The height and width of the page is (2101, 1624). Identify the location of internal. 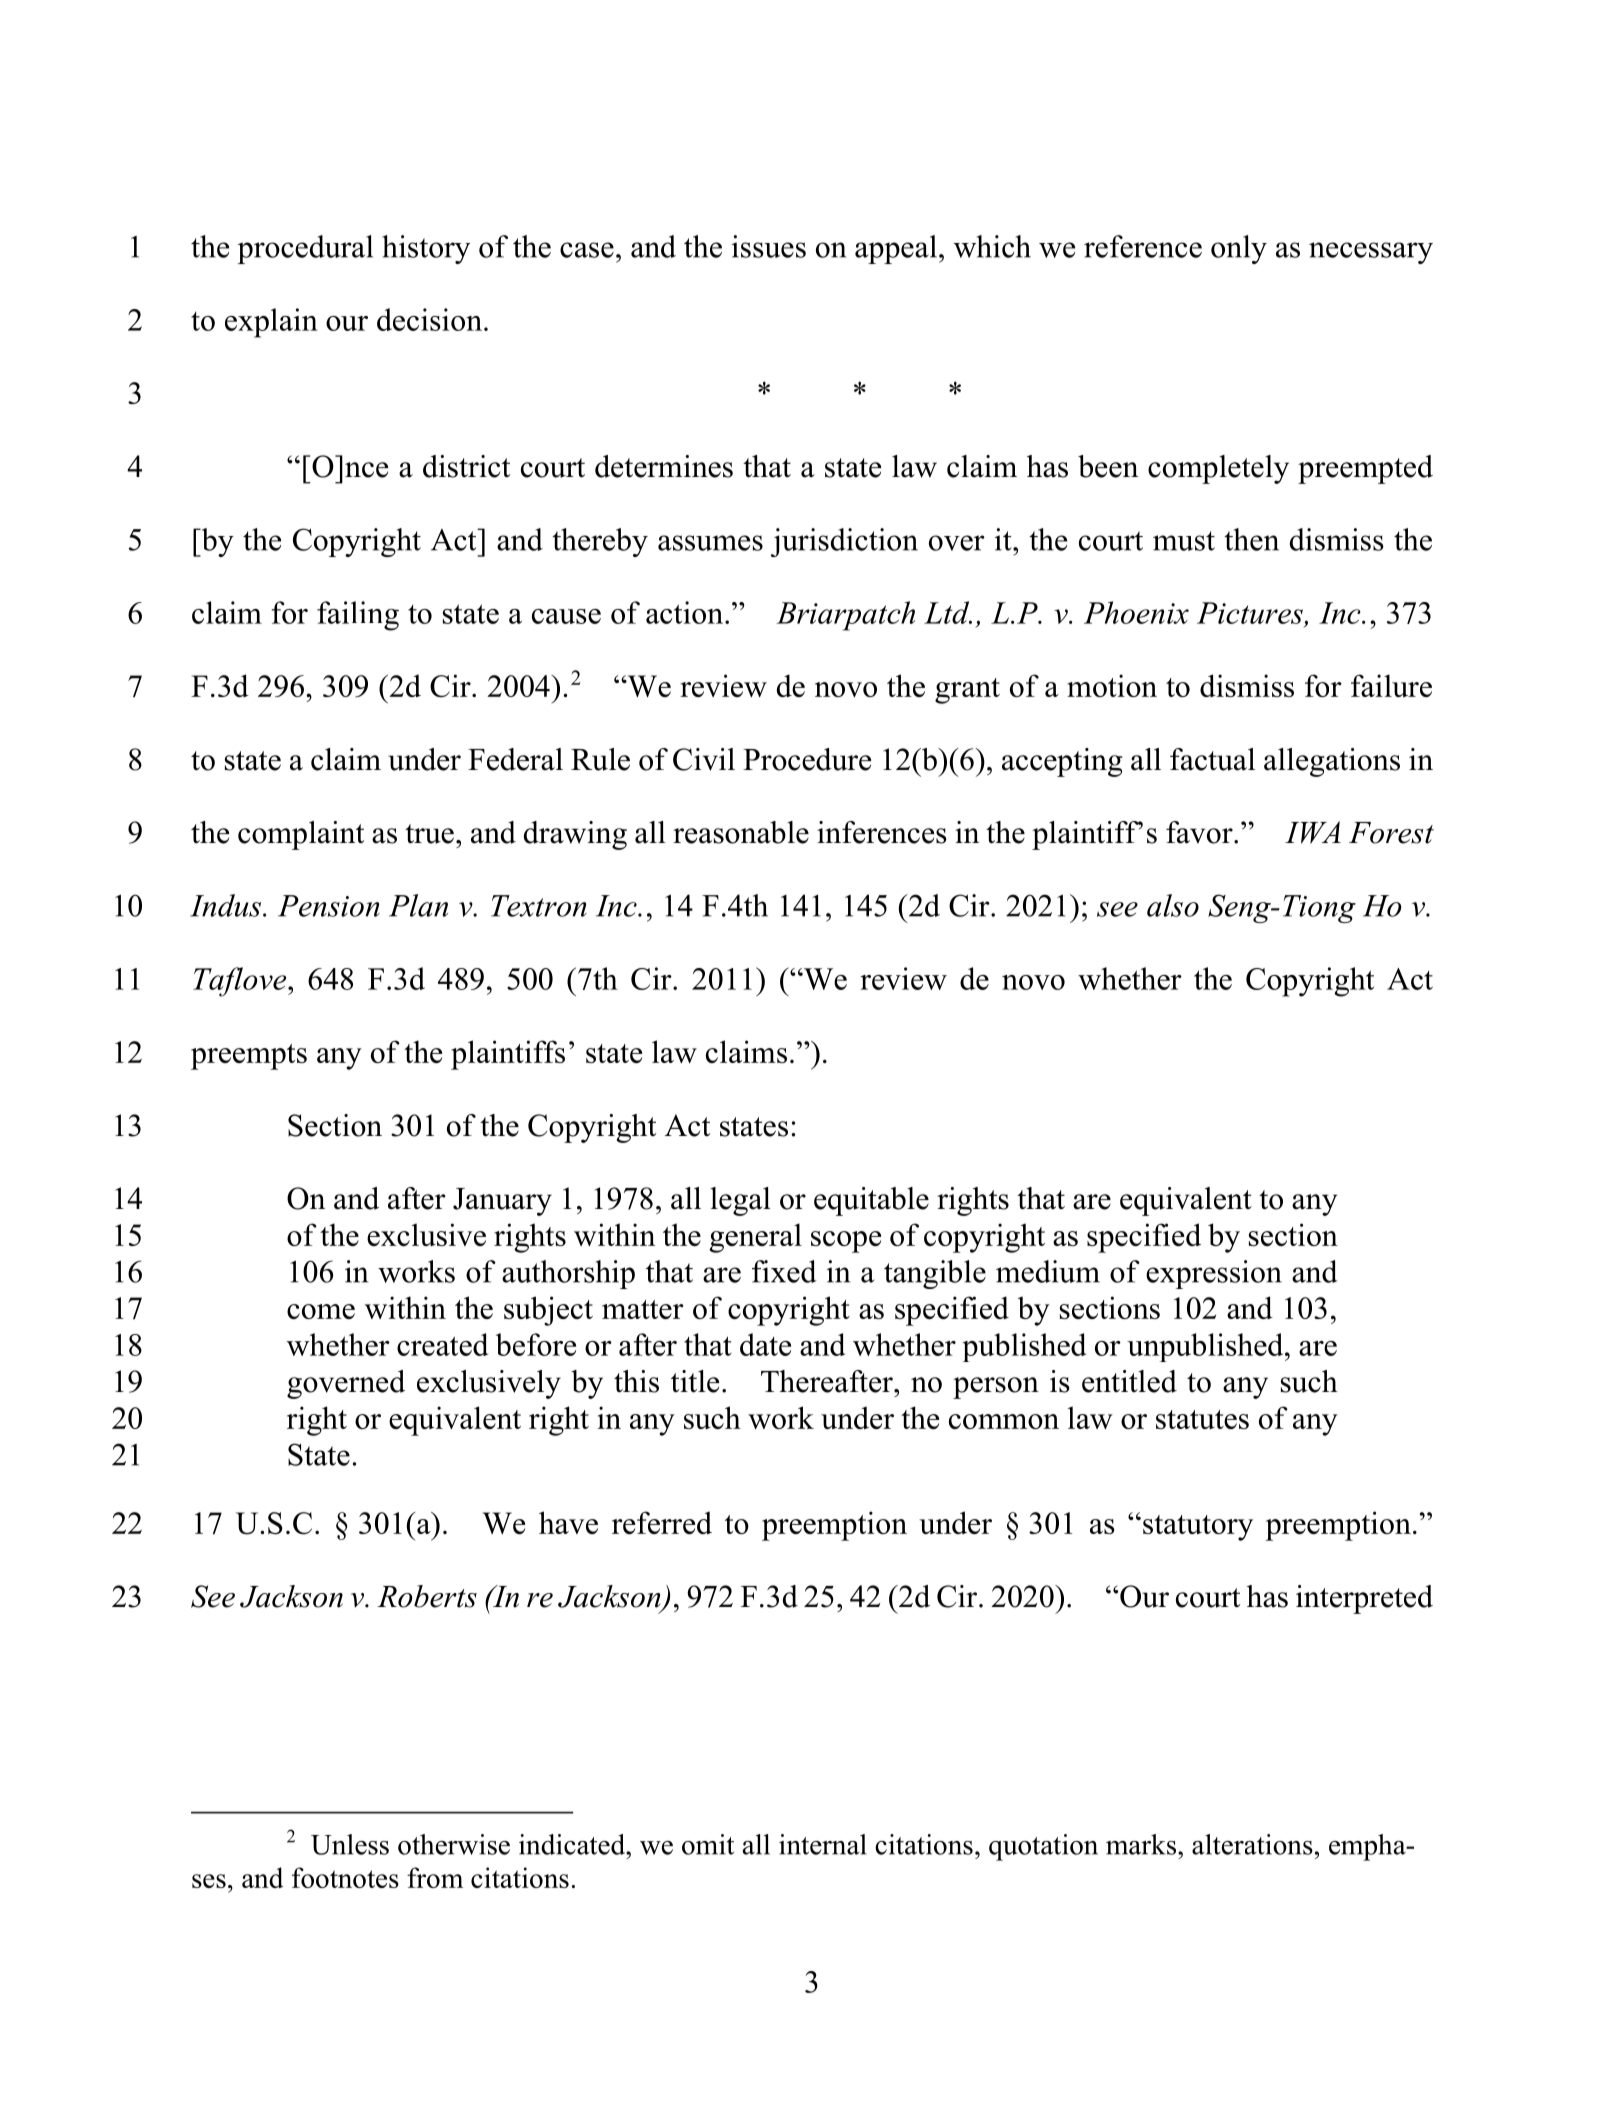
(823, 1844).
